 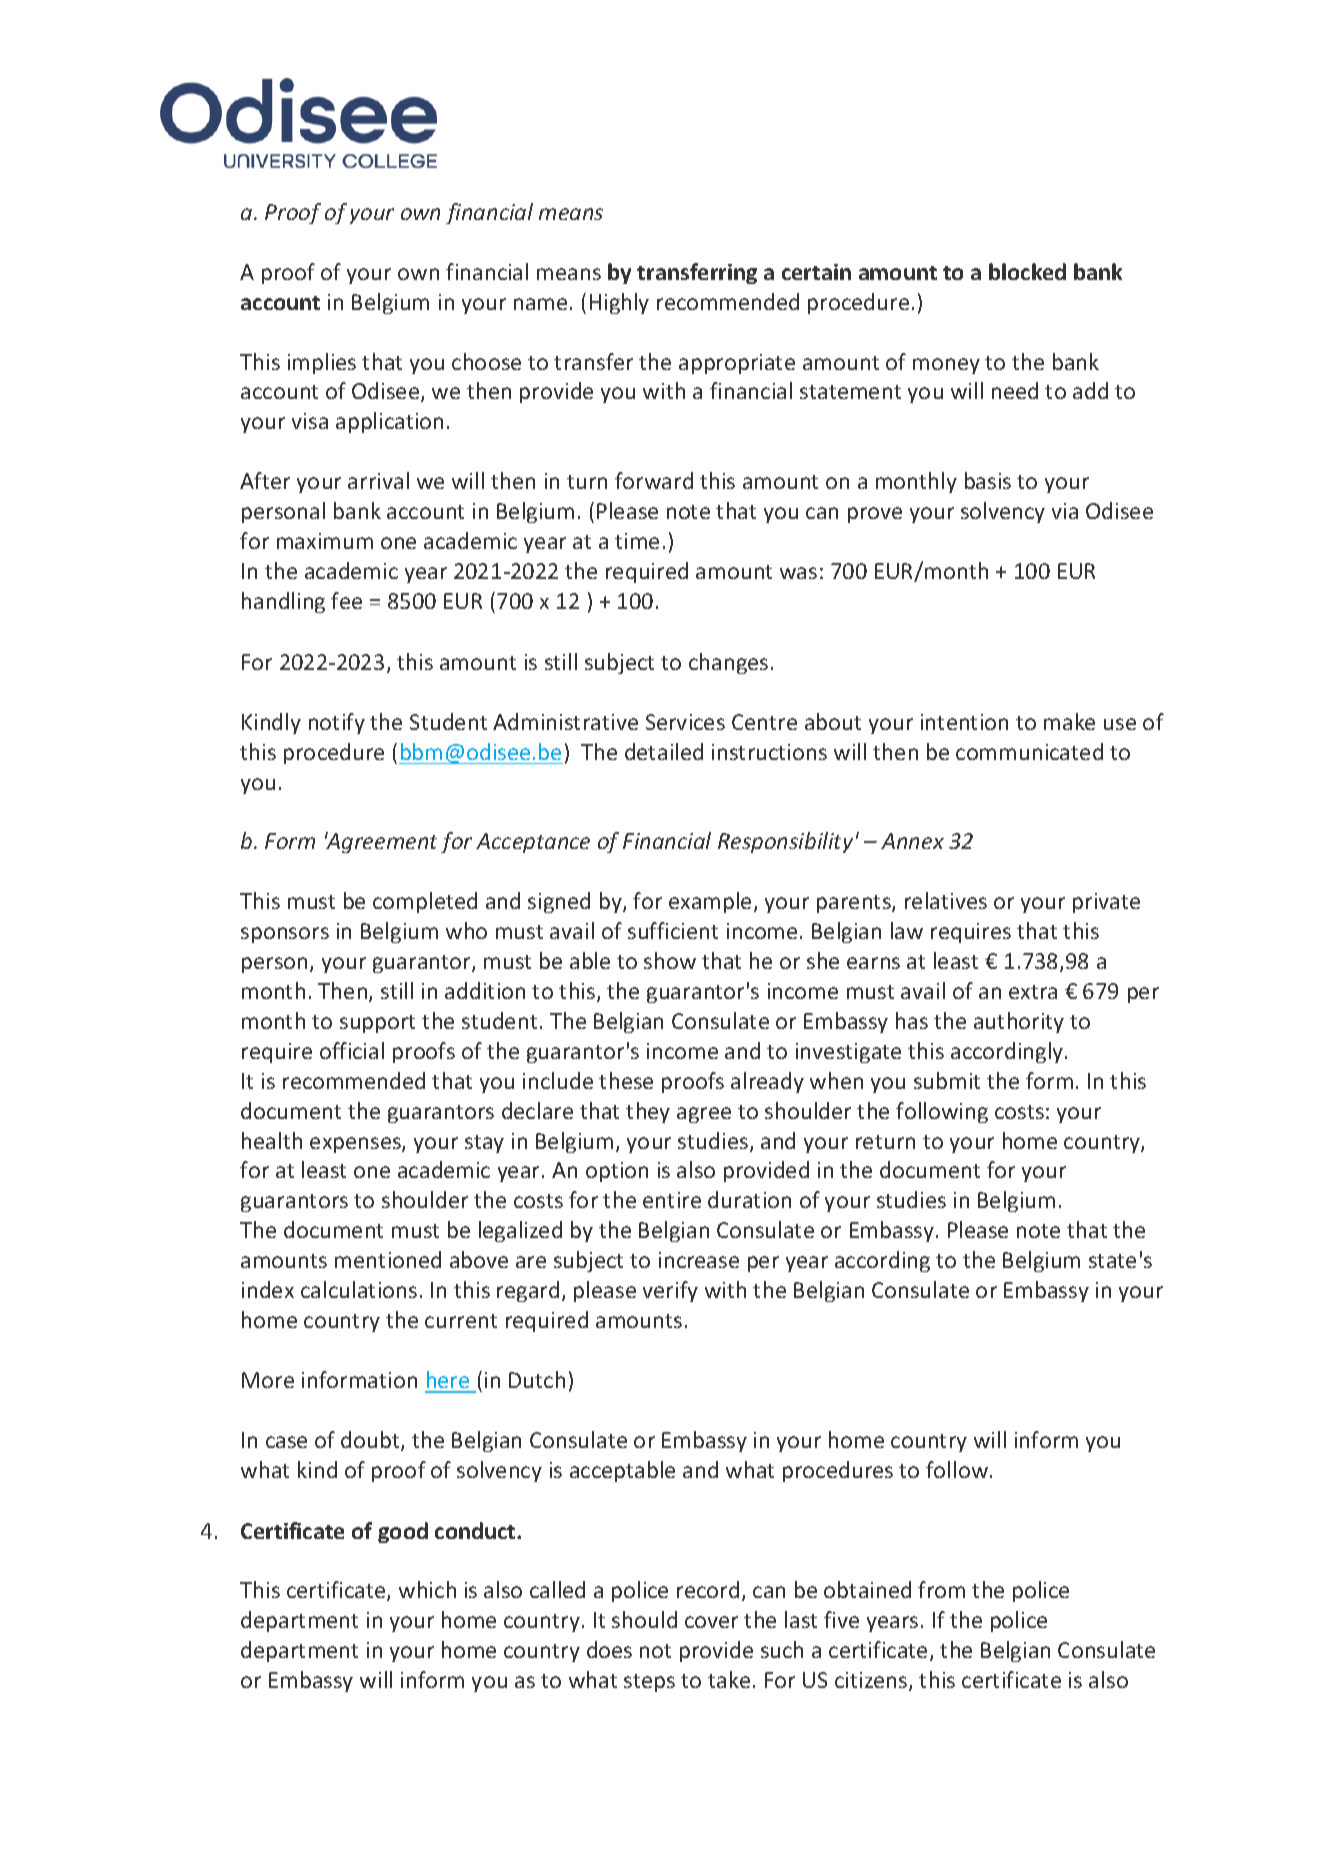 What do you see at coordinates (425, 902) in the screenshot?
I see `completed` at bounding box center [425, 902].
